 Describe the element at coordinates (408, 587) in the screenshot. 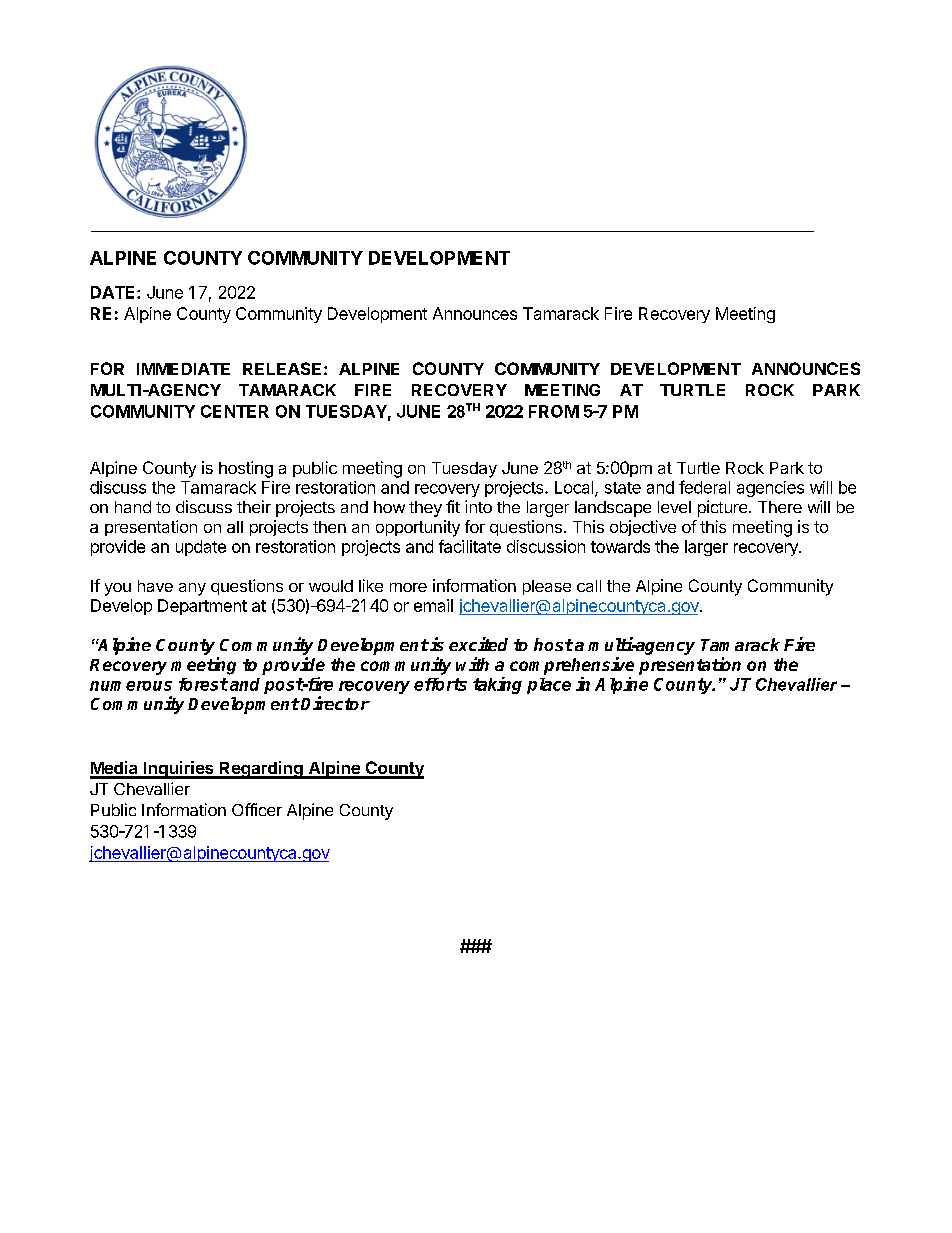

I see `more` at that location.
